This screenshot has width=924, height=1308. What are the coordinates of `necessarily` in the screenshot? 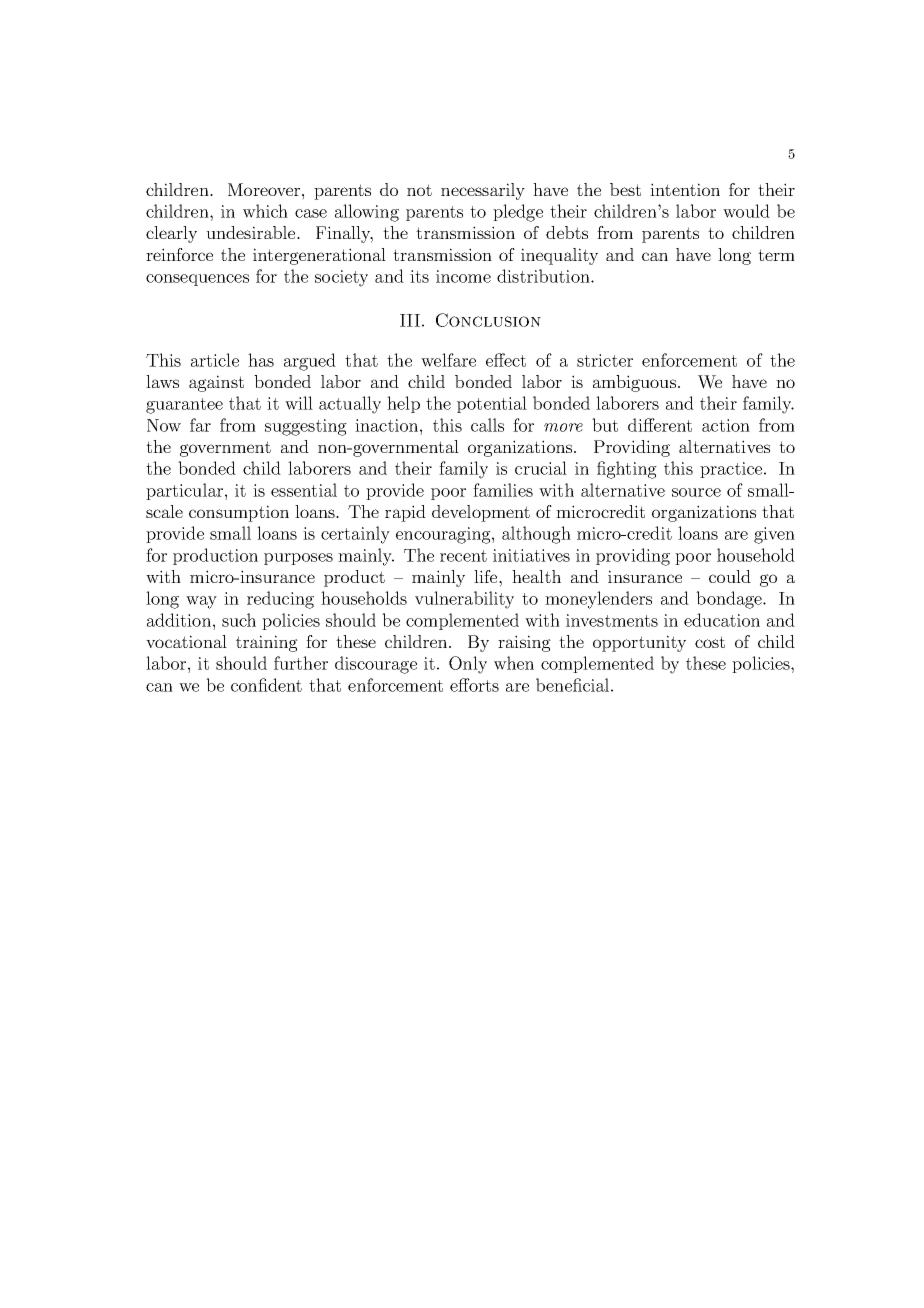 It's located at (483, 191).
